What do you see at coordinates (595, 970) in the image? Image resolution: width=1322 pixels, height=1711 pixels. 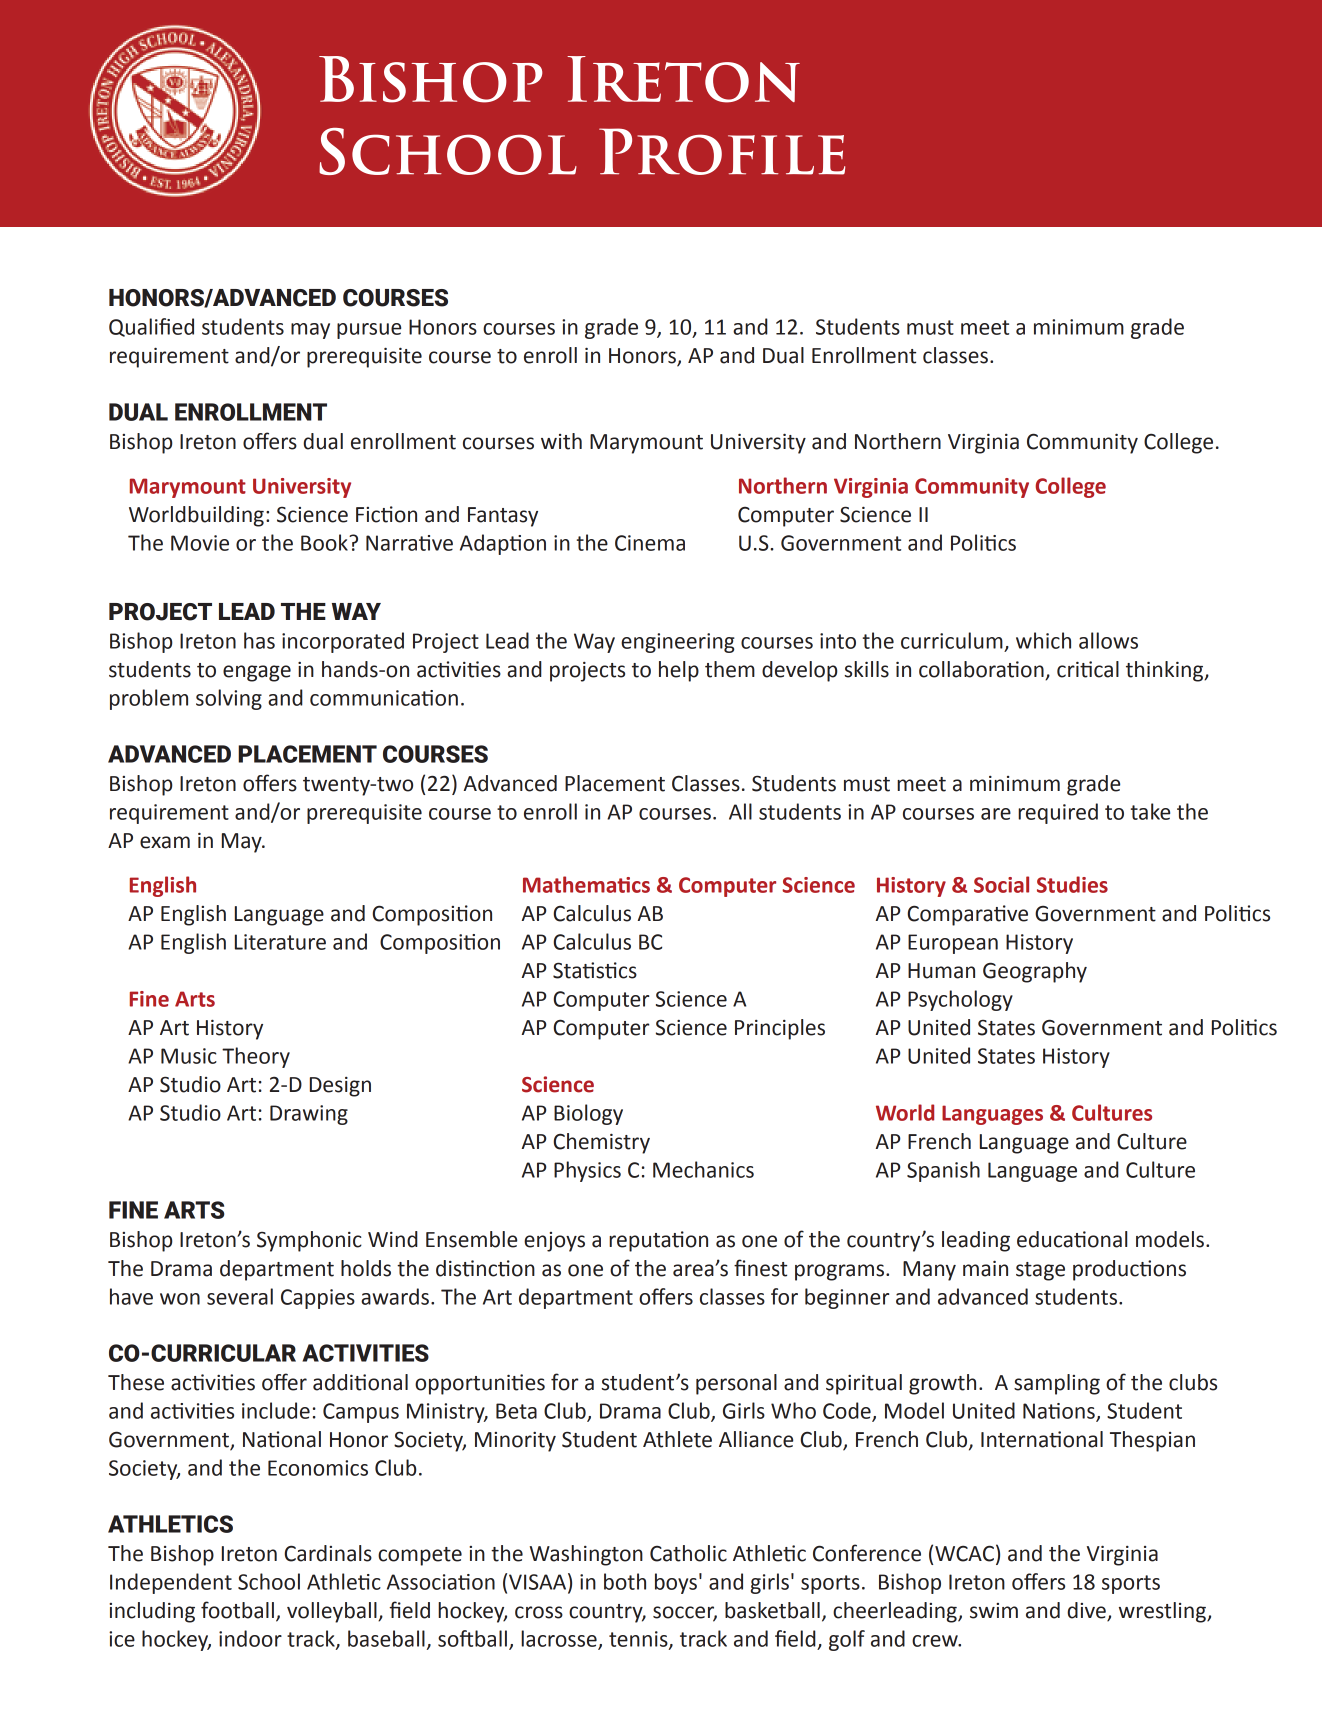 I see `Statistics` at bounding box center [595, 970].
